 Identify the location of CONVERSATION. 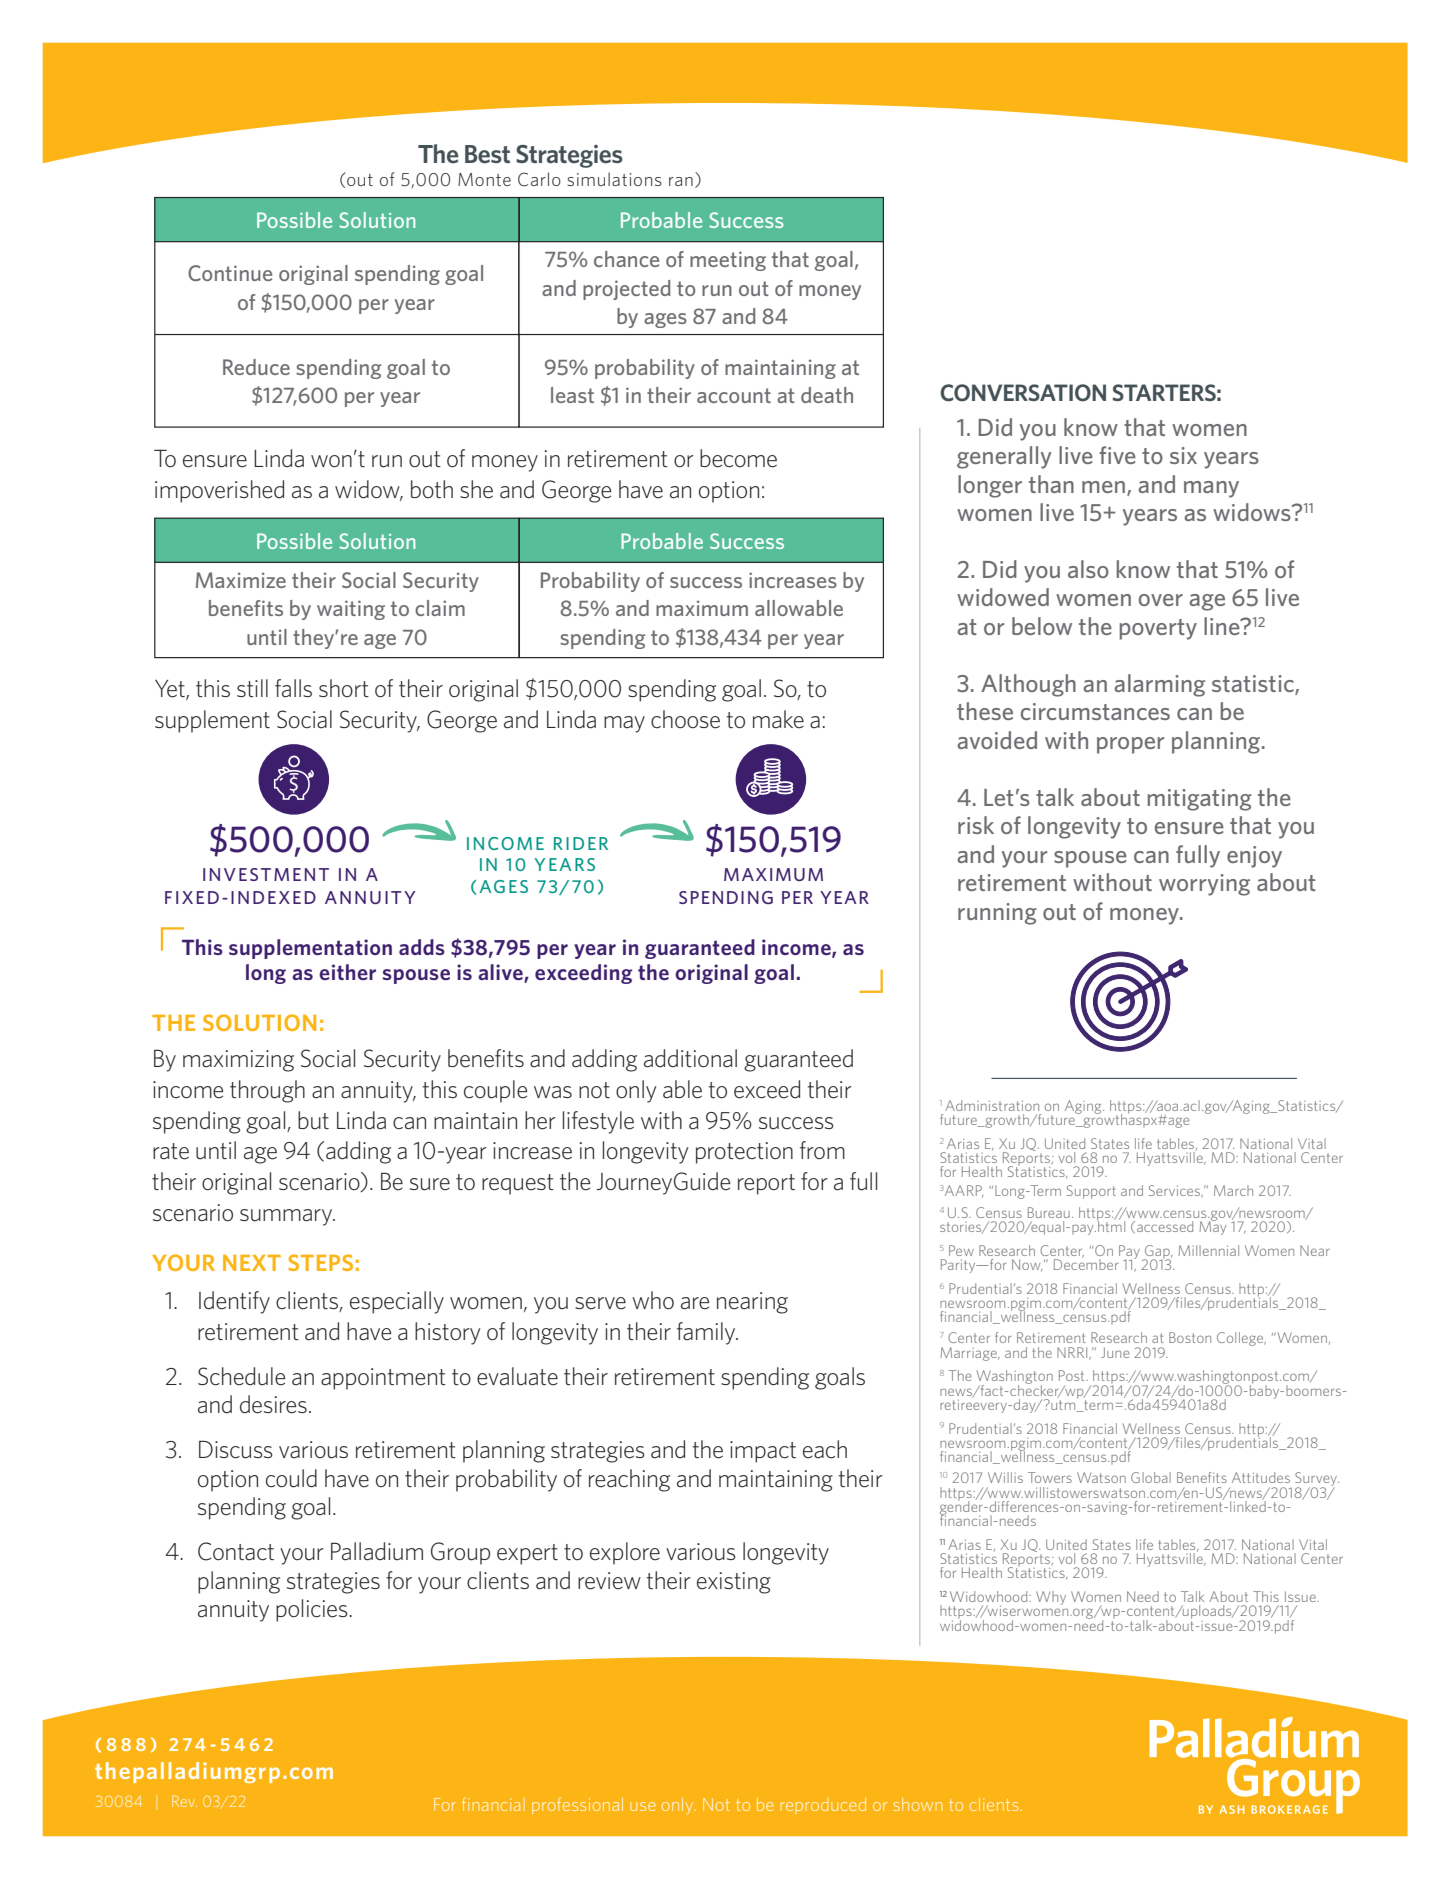
(1023, 393).
